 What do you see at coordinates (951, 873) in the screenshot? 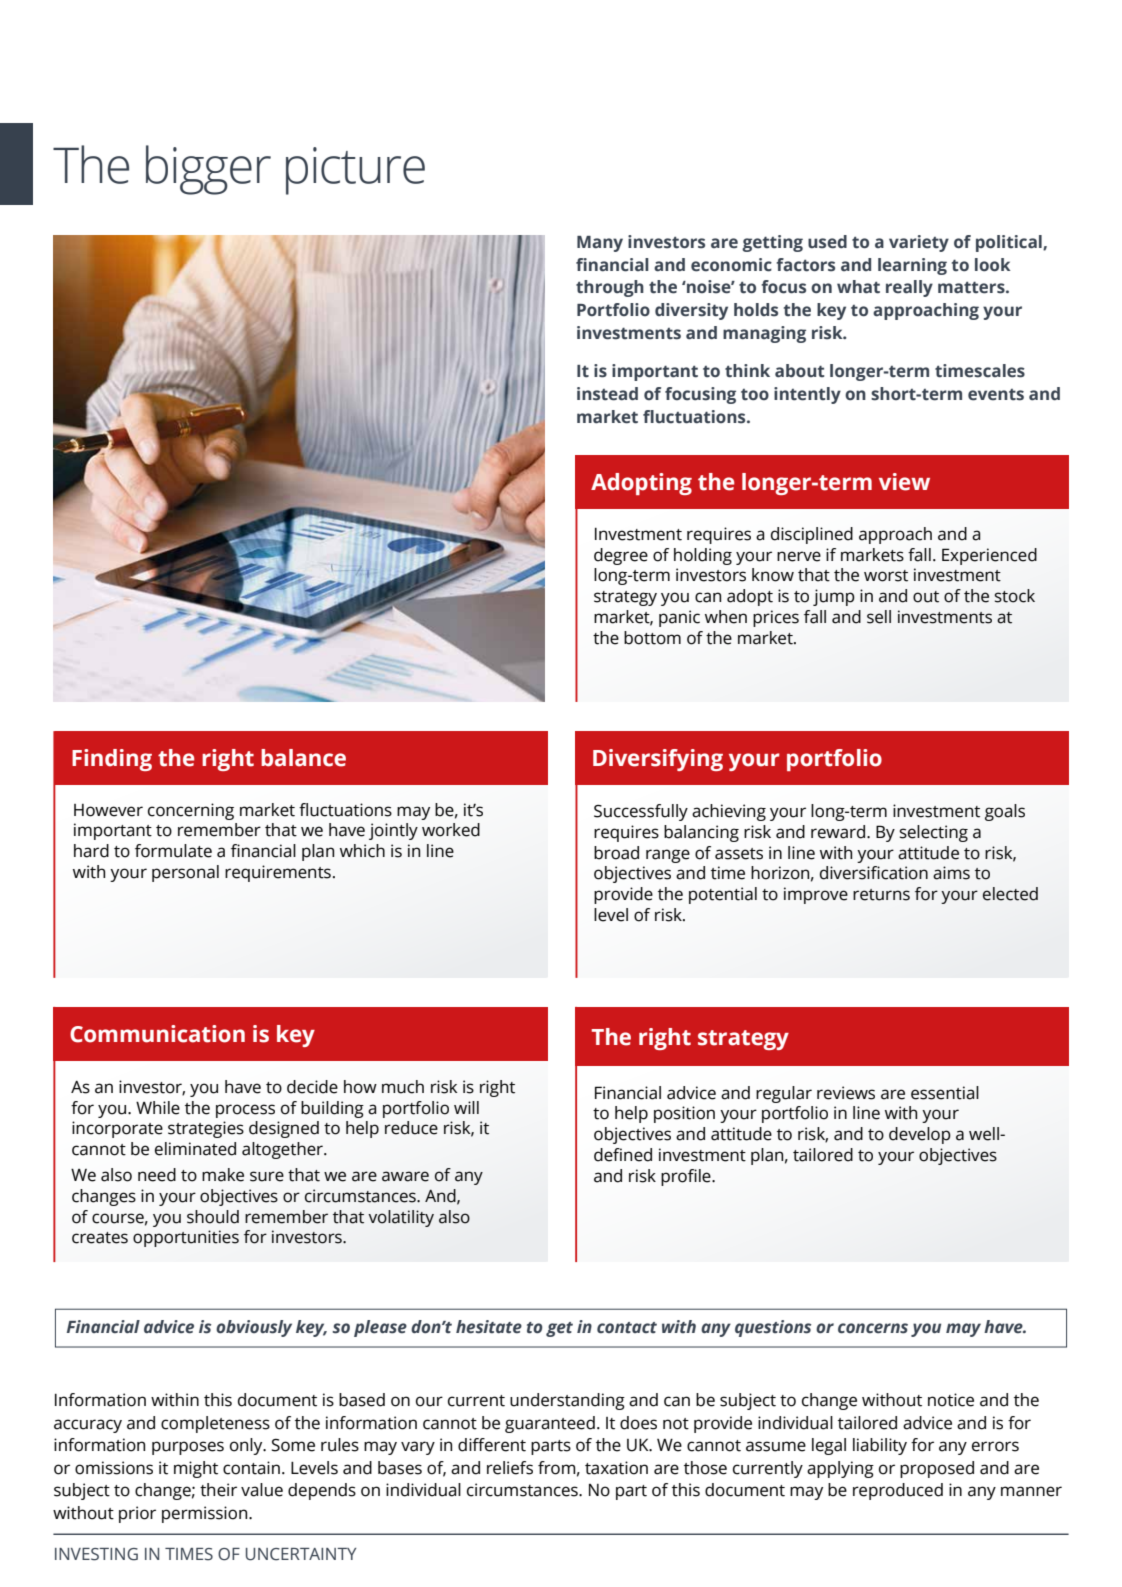
I see `aims` at bounding box center [951, 873].
